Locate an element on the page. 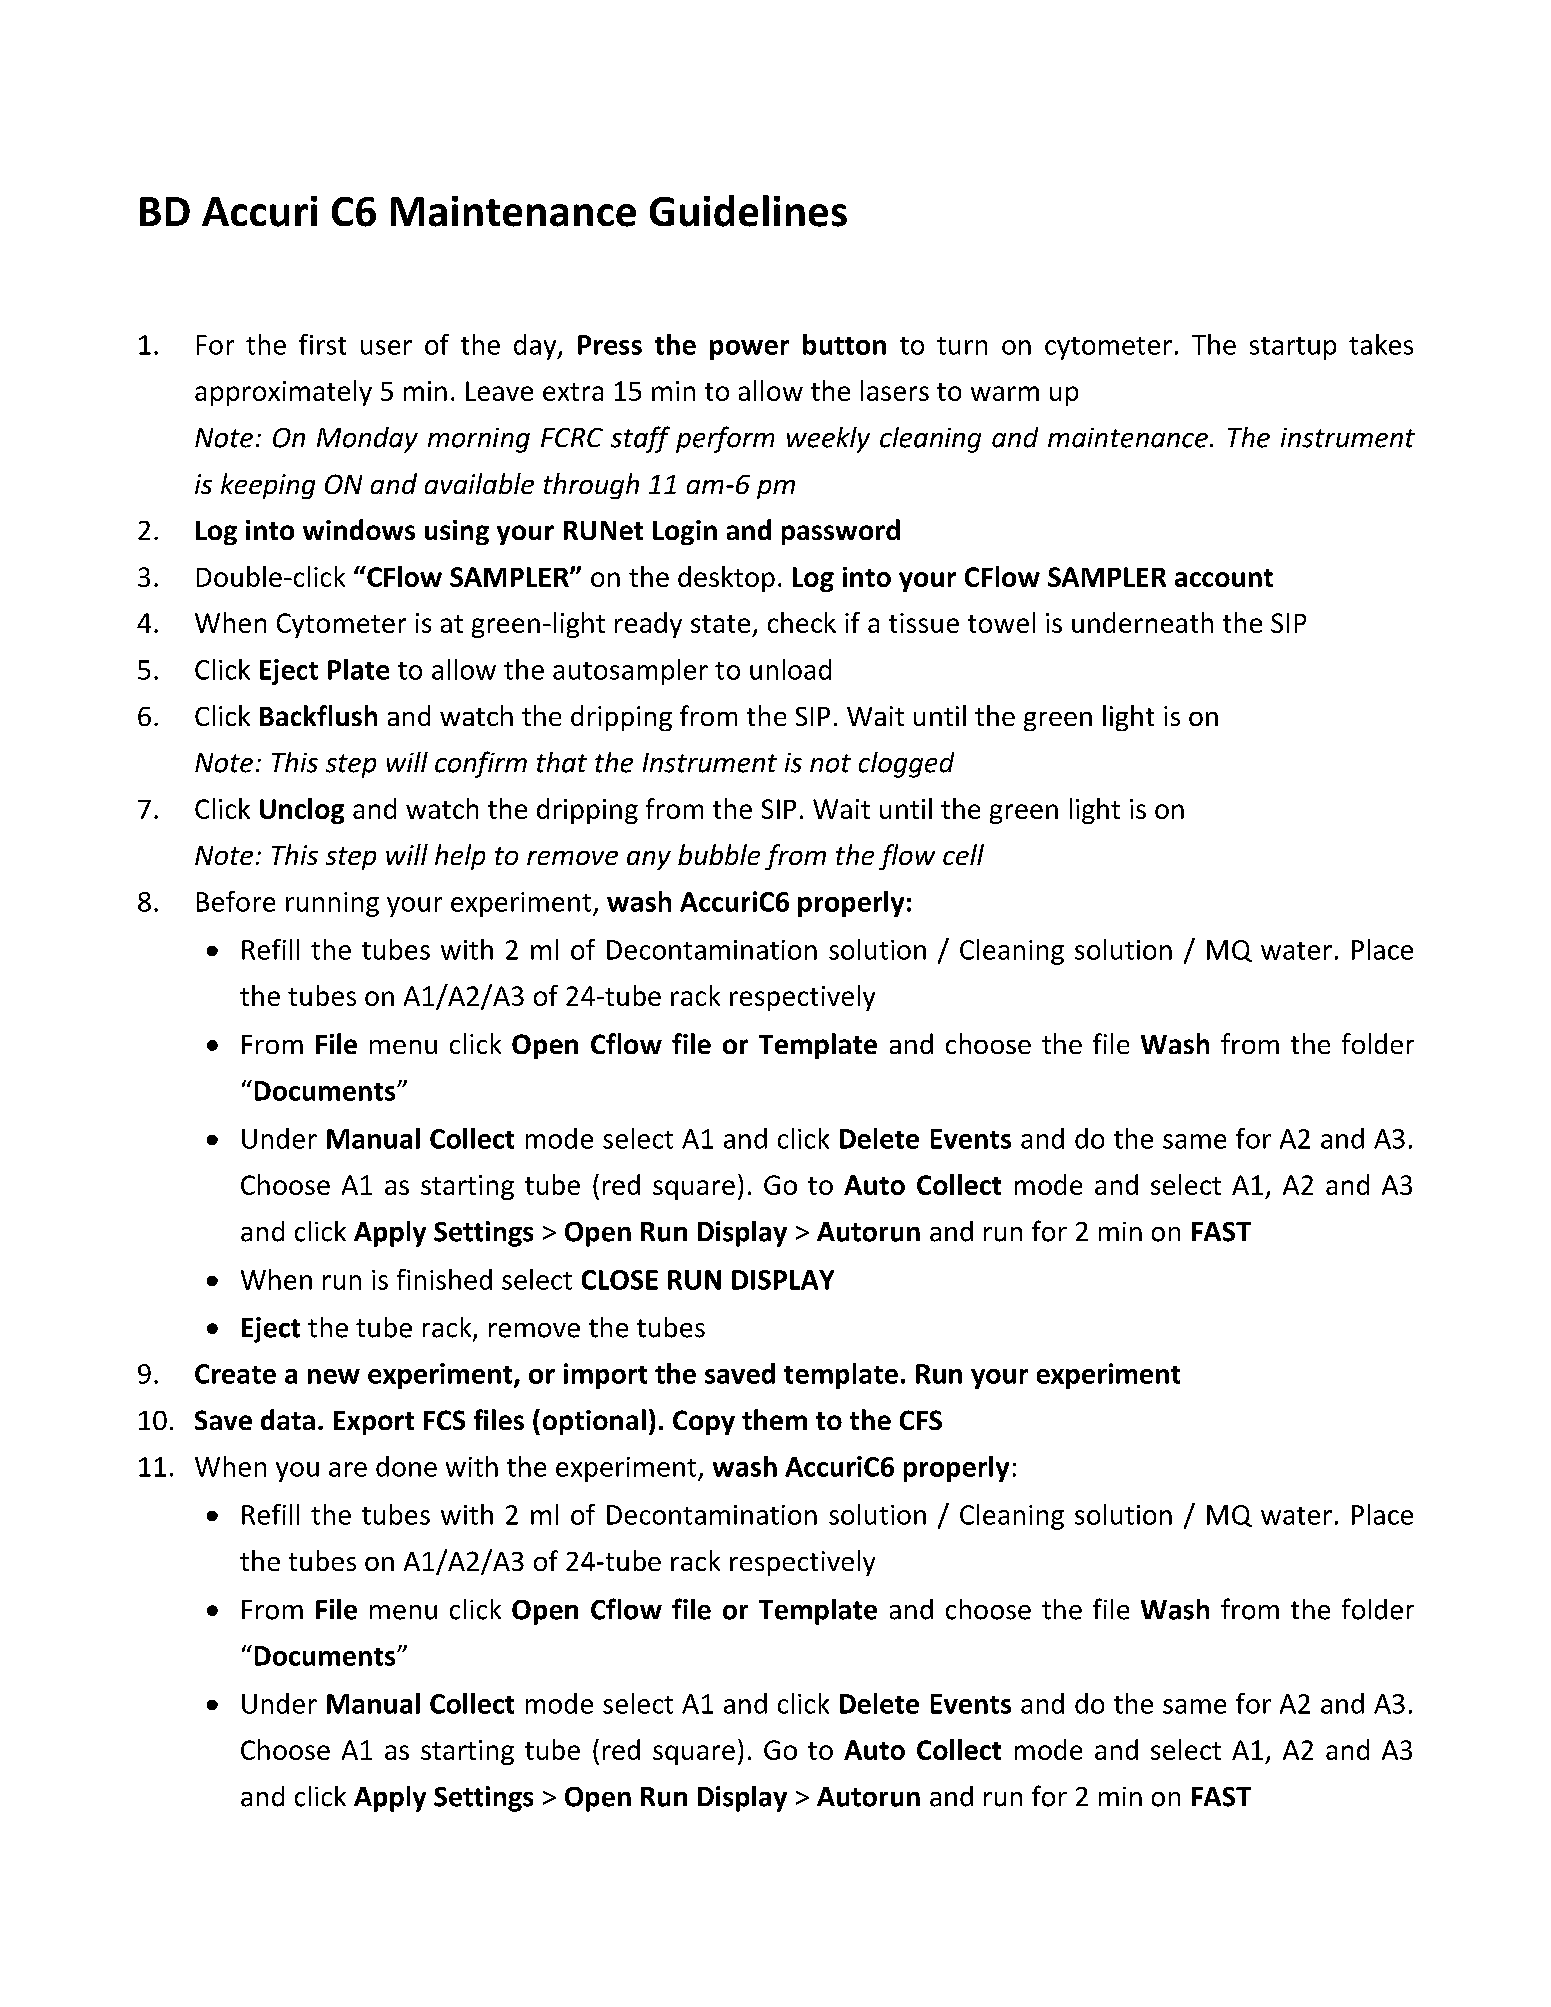  cell is located at coordinates (963, 854).
